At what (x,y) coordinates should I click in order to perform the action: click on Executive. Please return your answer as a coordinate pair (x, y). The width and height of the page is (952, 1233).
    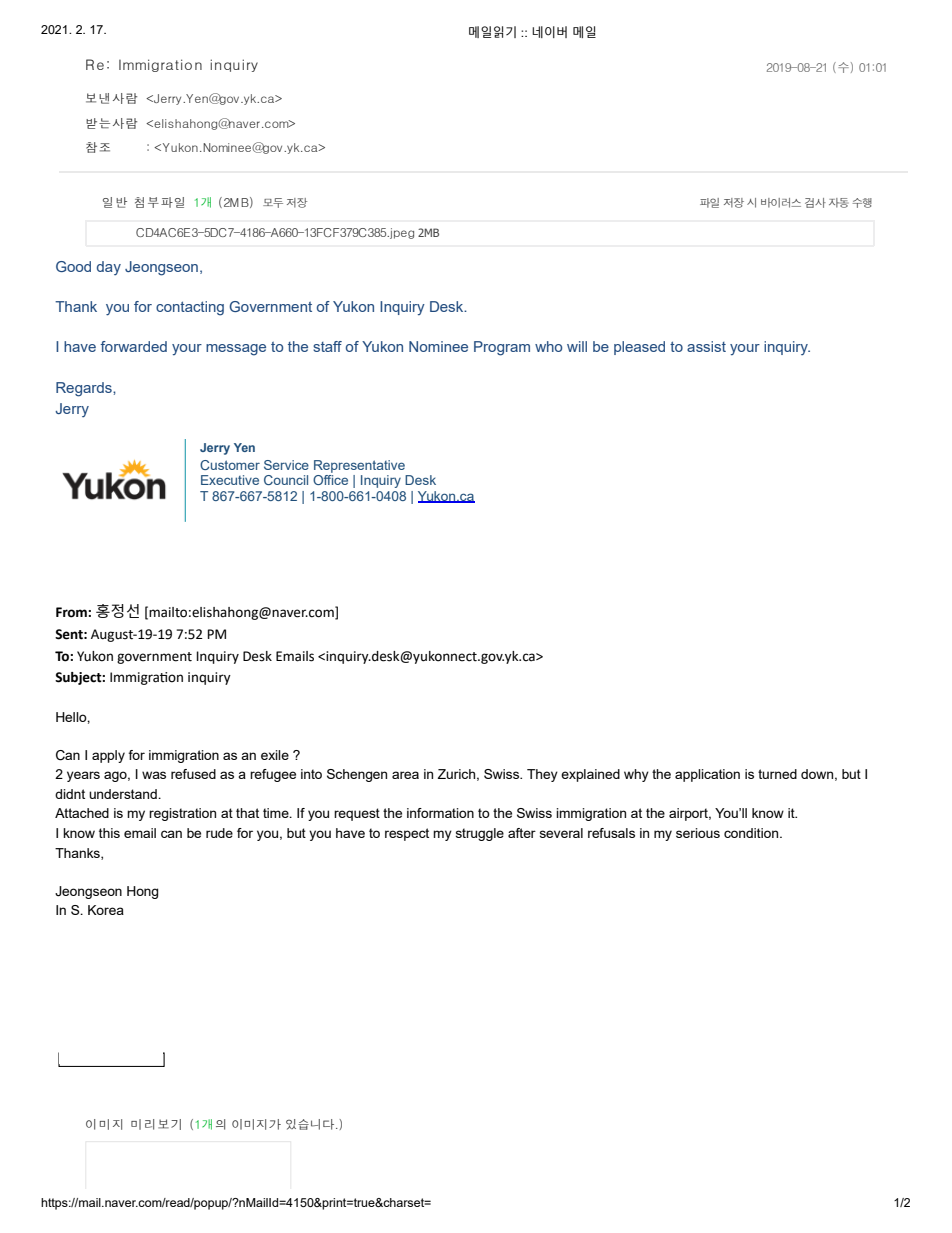
    Looking at the image, I should click on (230, 480).
